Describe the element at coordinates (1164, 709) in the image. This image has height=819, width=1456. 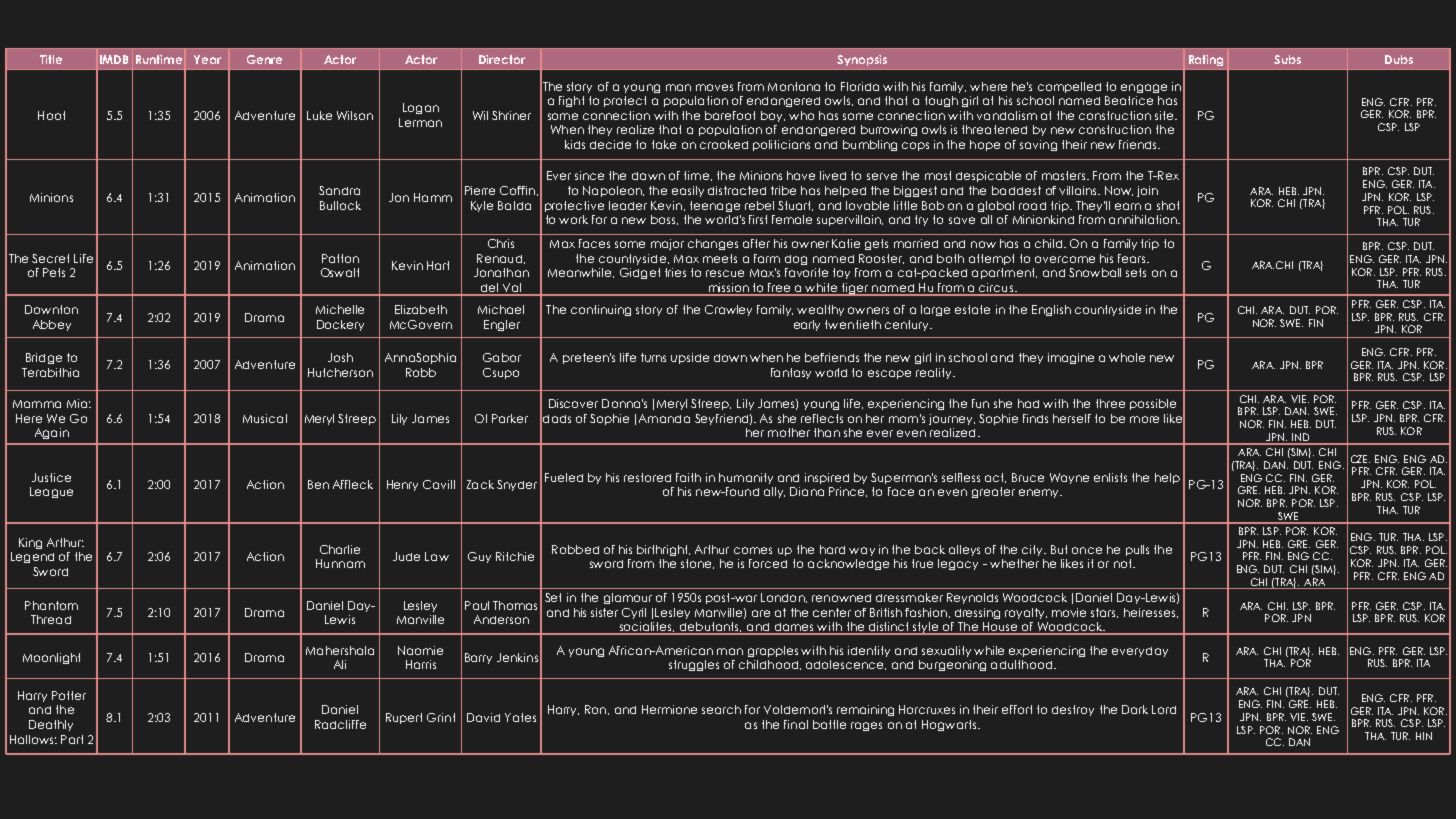
I see `Lord` at that location.
